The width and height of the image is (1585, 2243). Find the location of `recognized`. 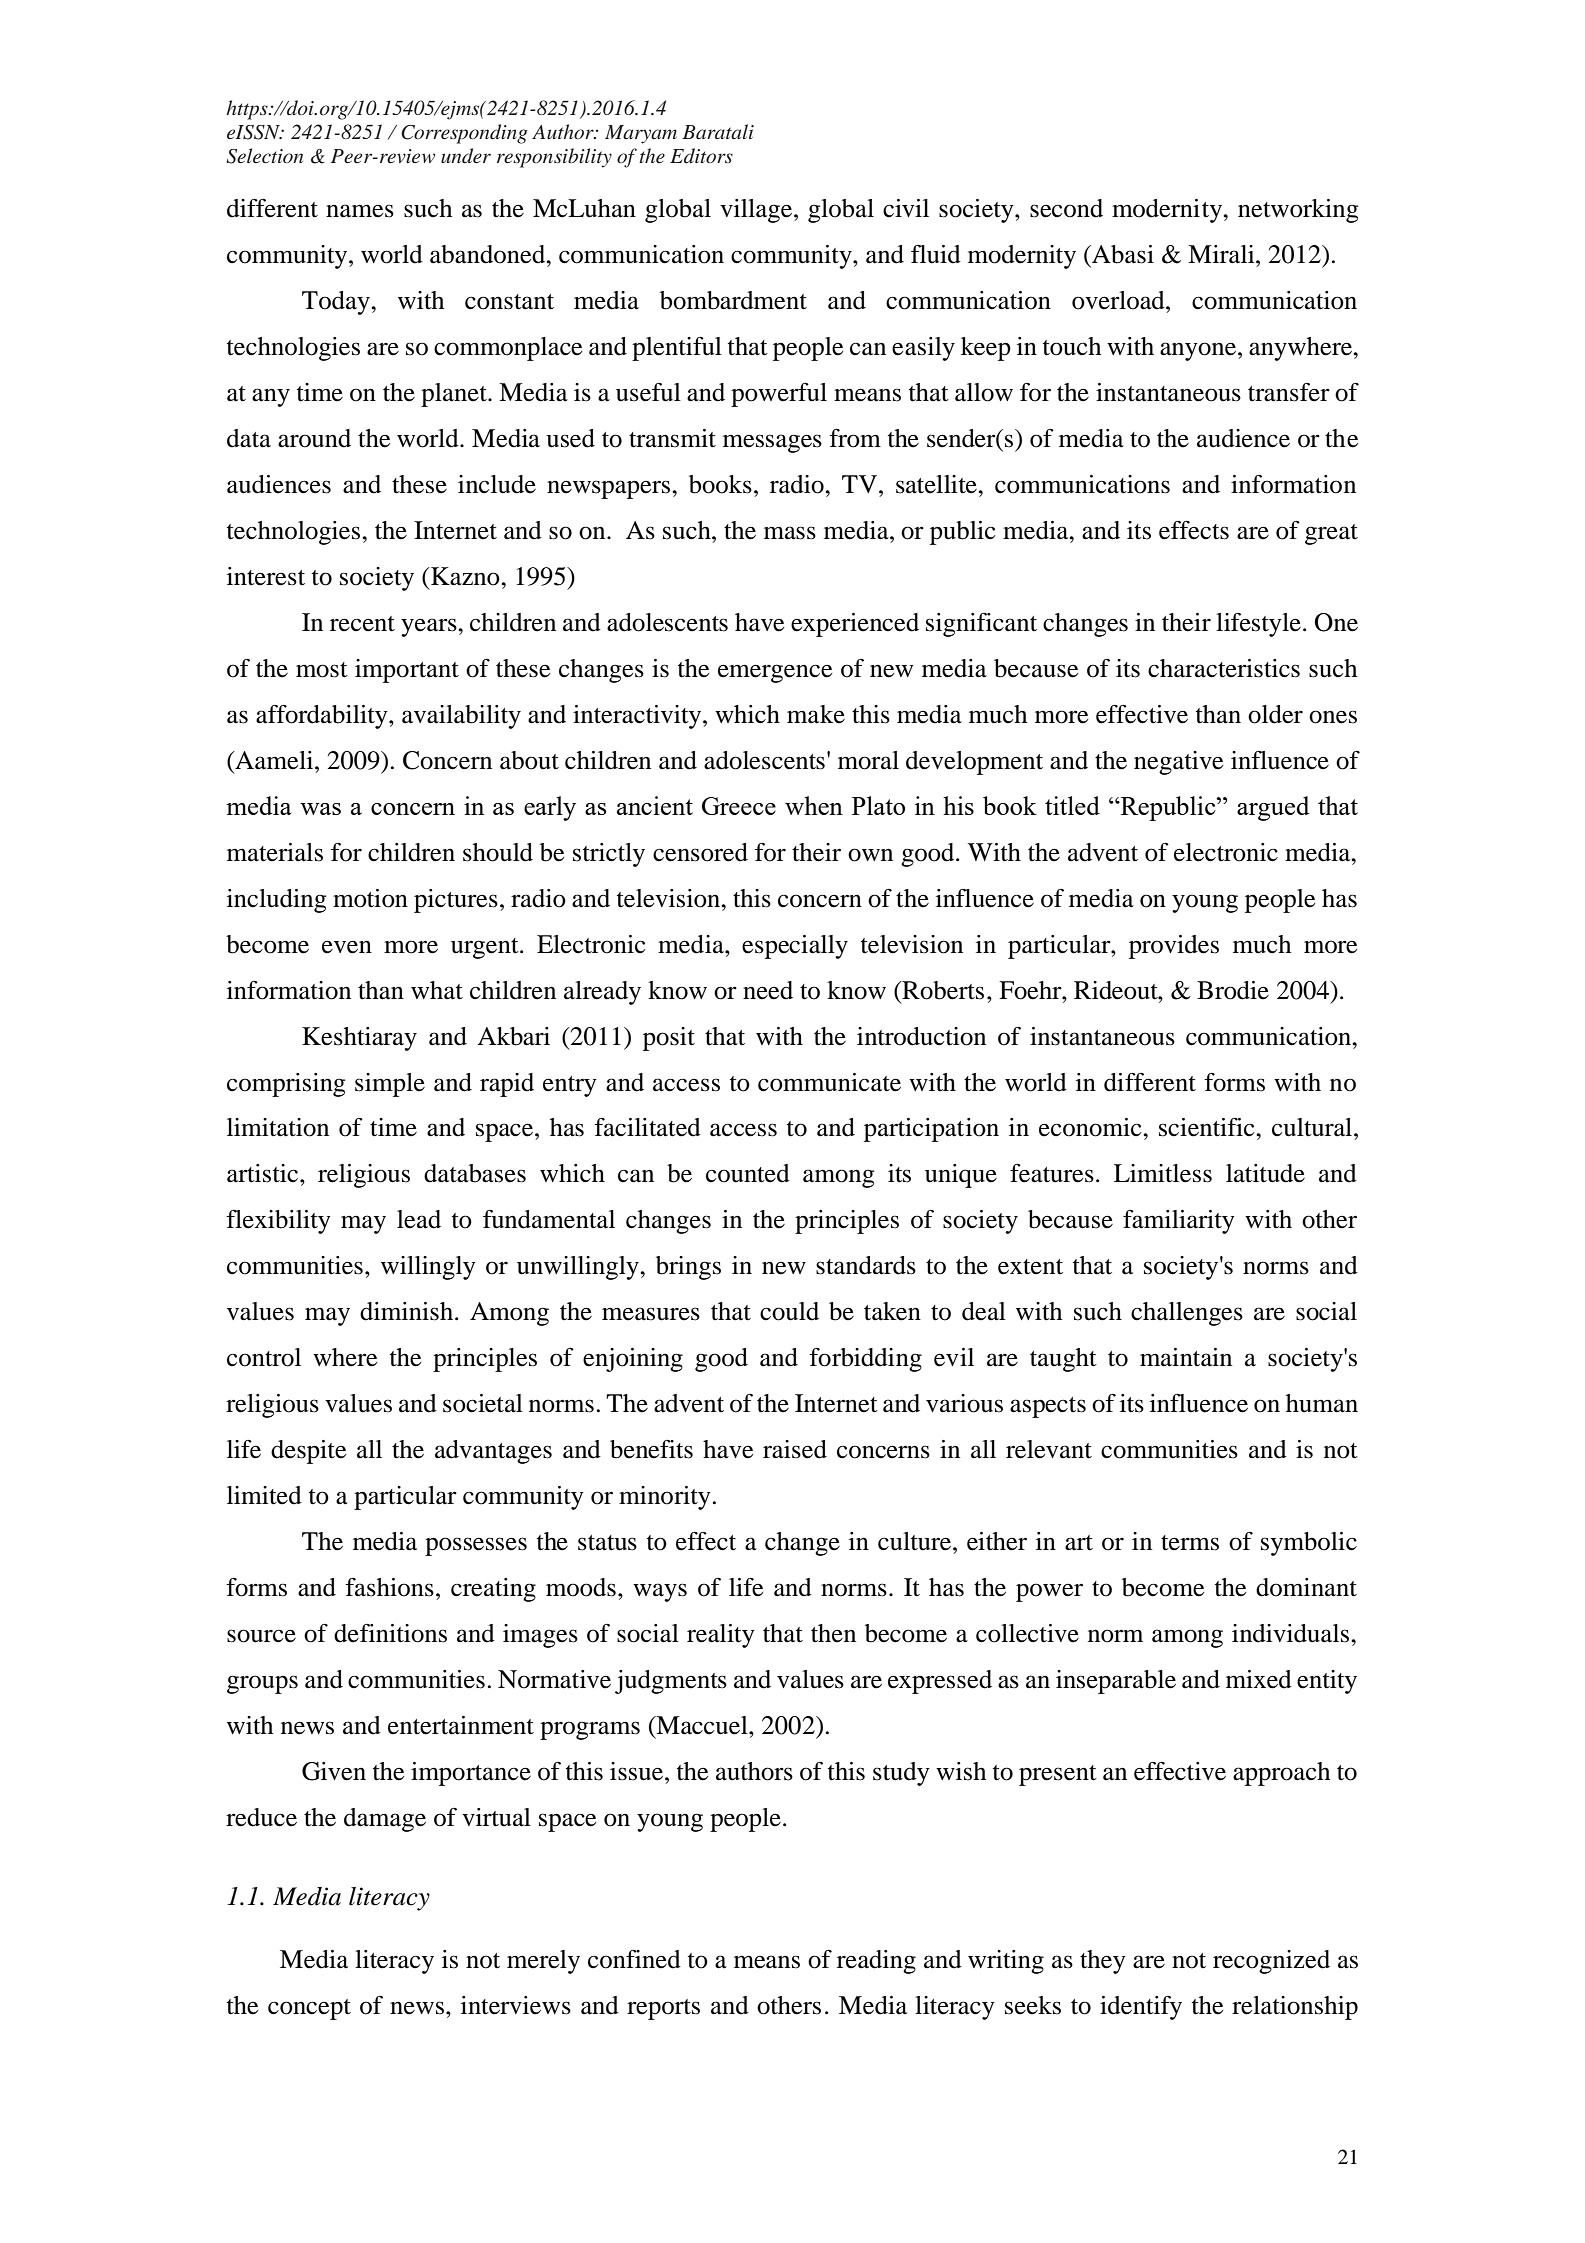

recognized is located at coordinates (1271, 1962).
